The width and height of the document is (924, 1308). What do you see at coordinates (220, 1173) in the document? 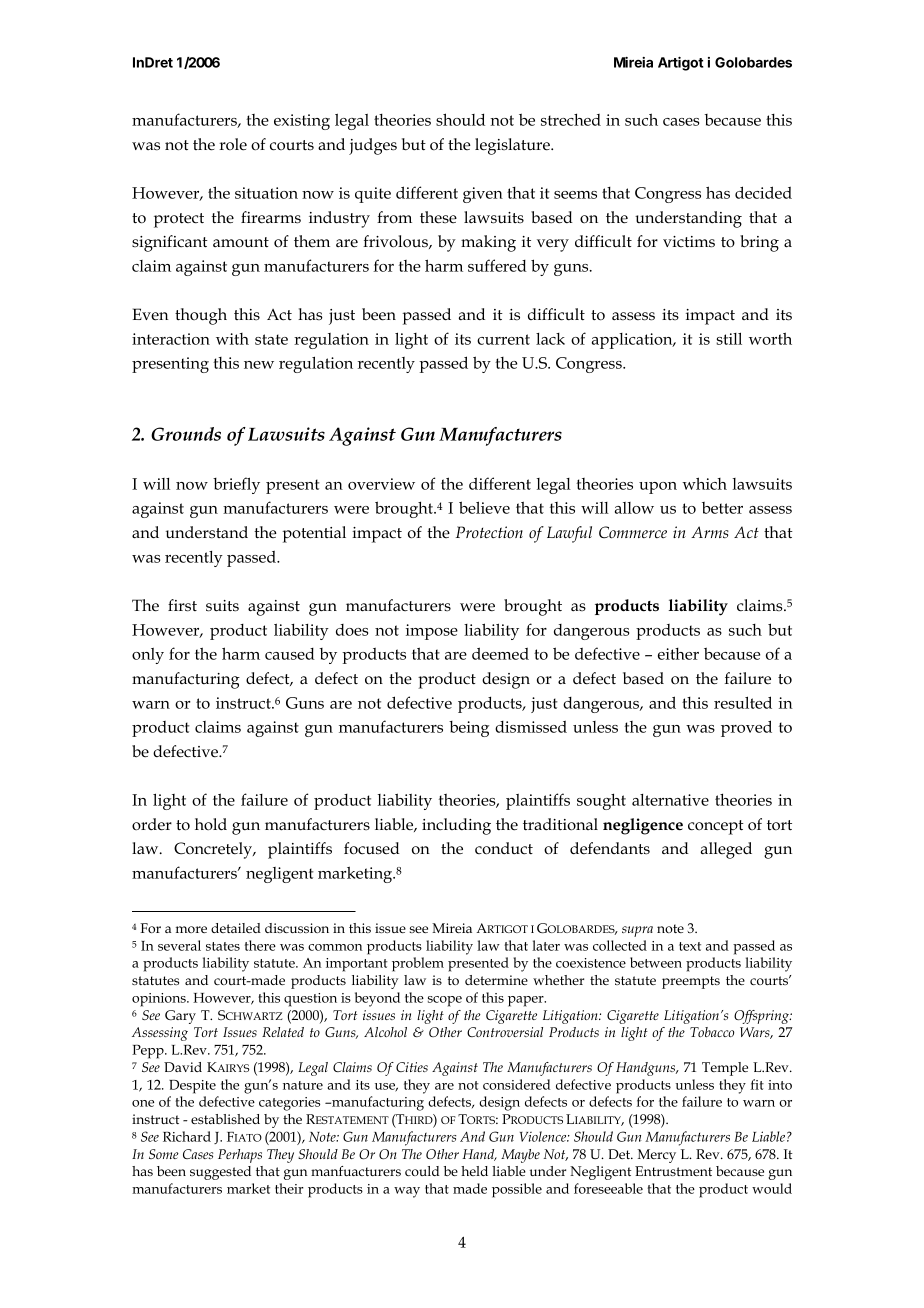
I see `suggested` at bounding box center [220, 1173].
